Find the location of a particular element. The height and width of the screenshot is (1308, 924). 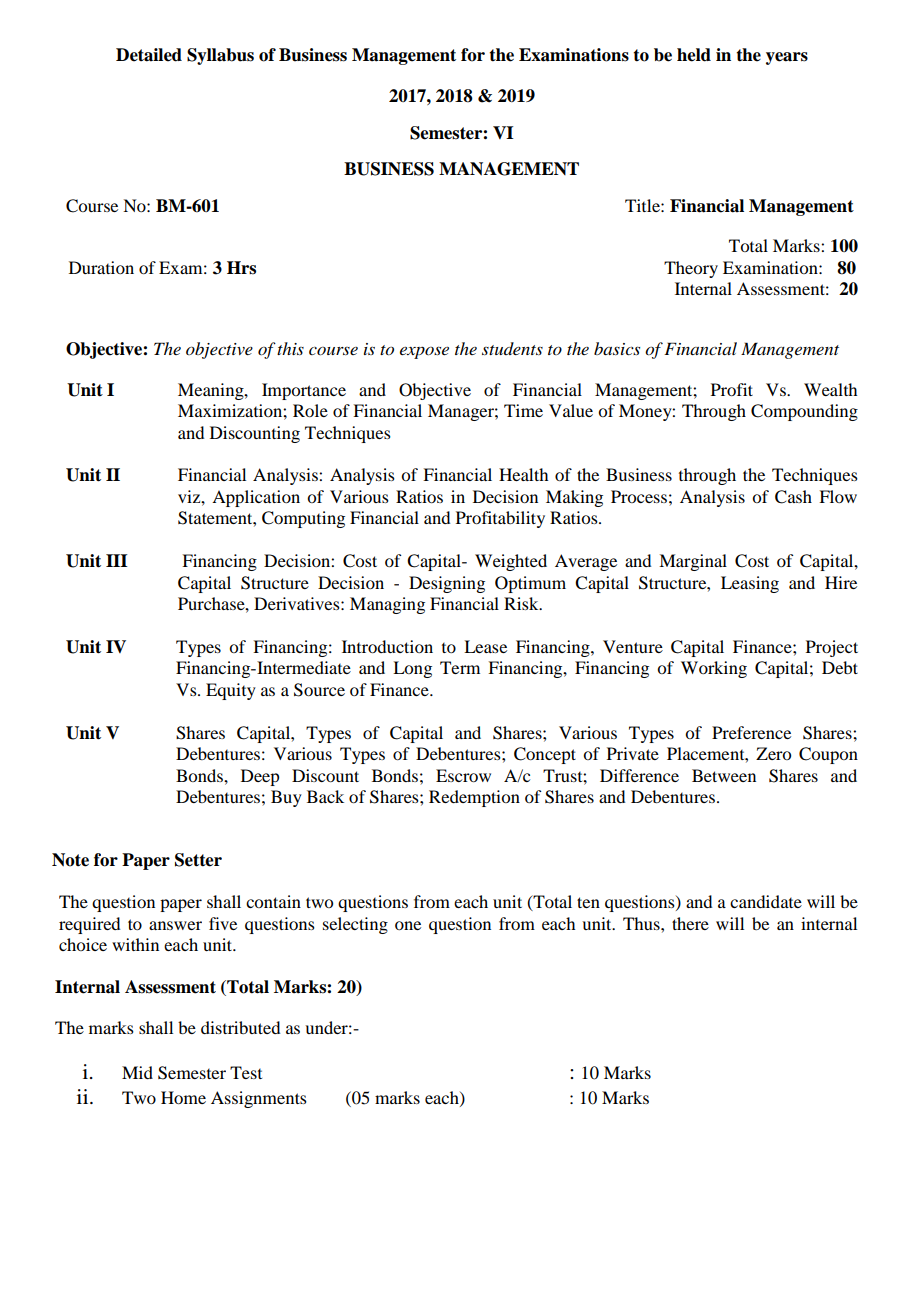

Detailed is located at coordinates (149, 55).
